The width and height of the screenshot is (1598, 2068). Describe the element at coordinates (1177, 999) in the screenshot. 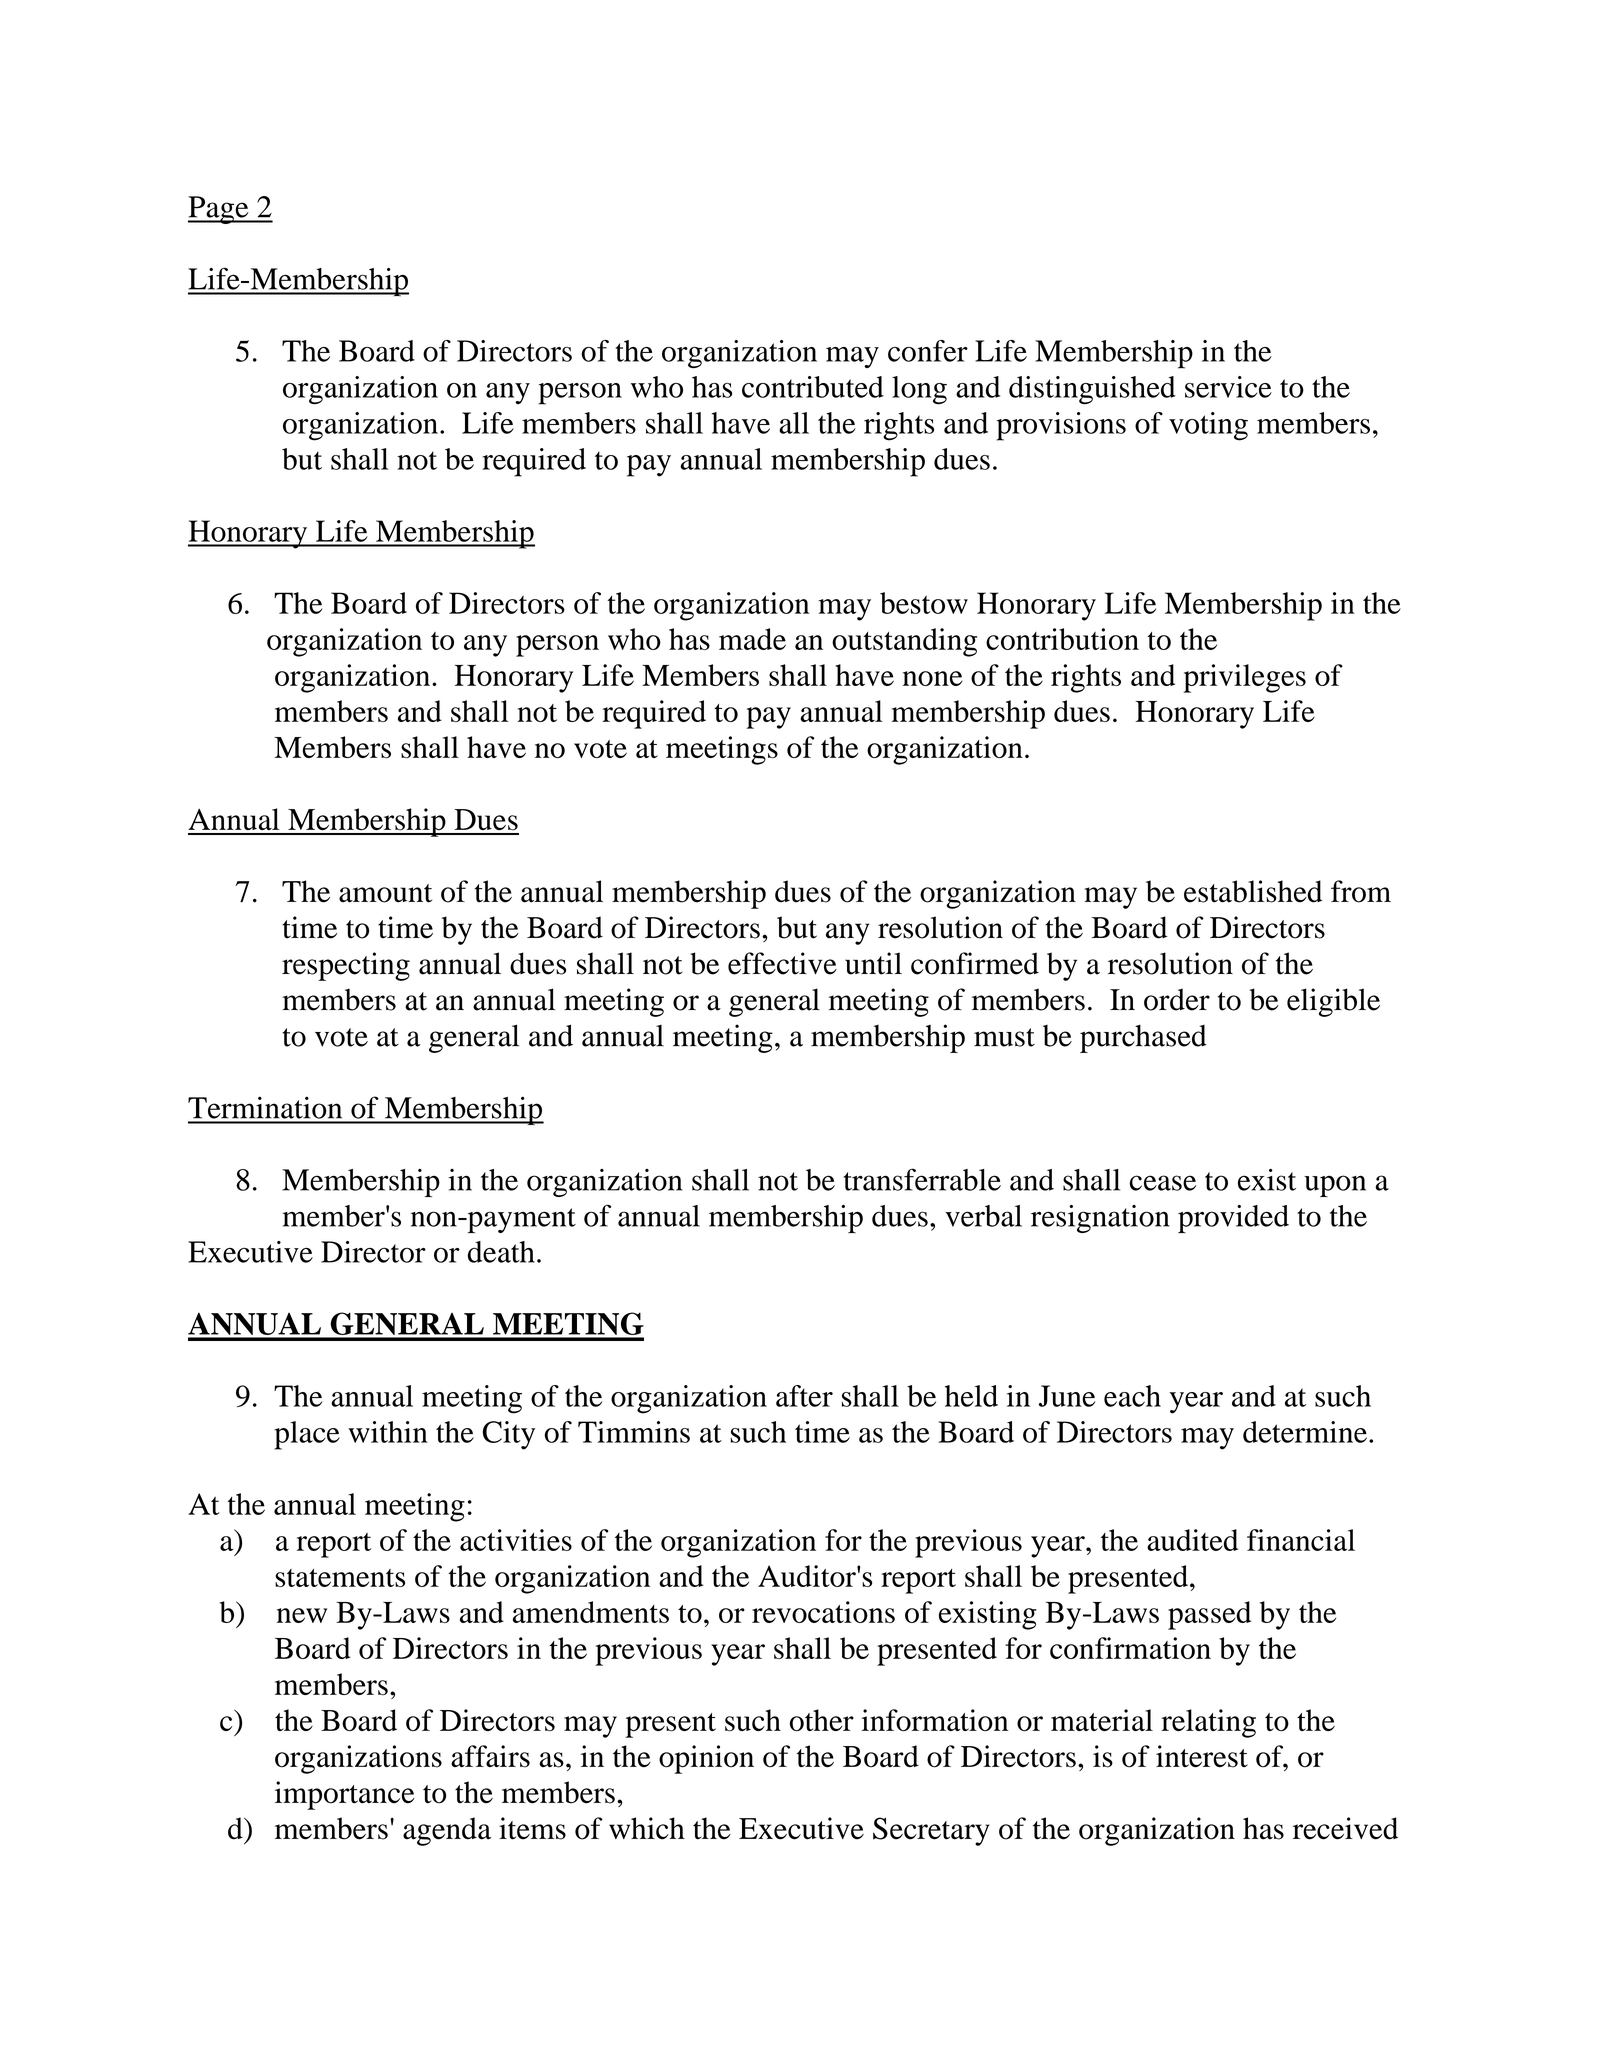

I see `order` at that location.
